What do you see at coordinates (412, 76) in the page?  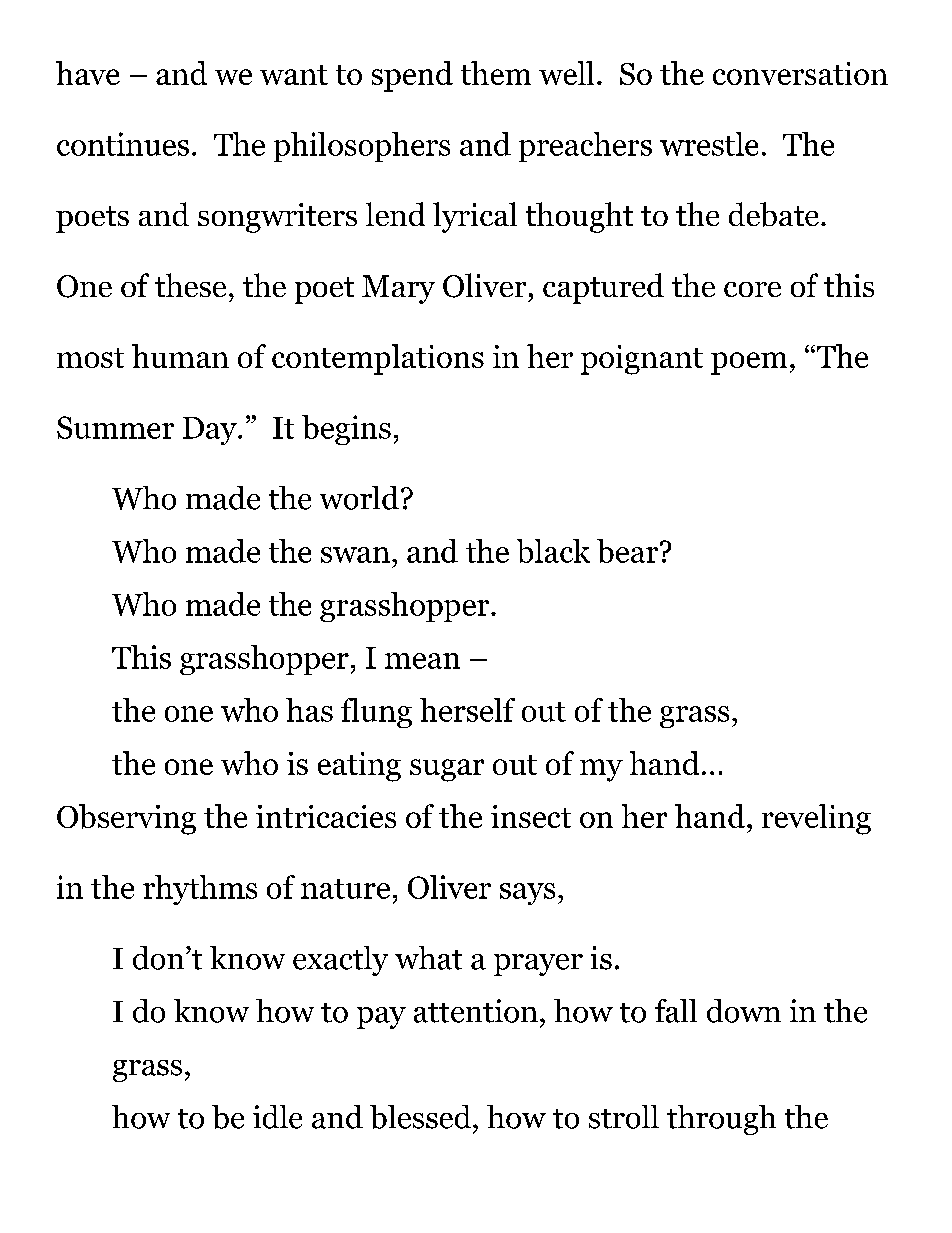 I see `spend` at bounding box center [412, 76].
